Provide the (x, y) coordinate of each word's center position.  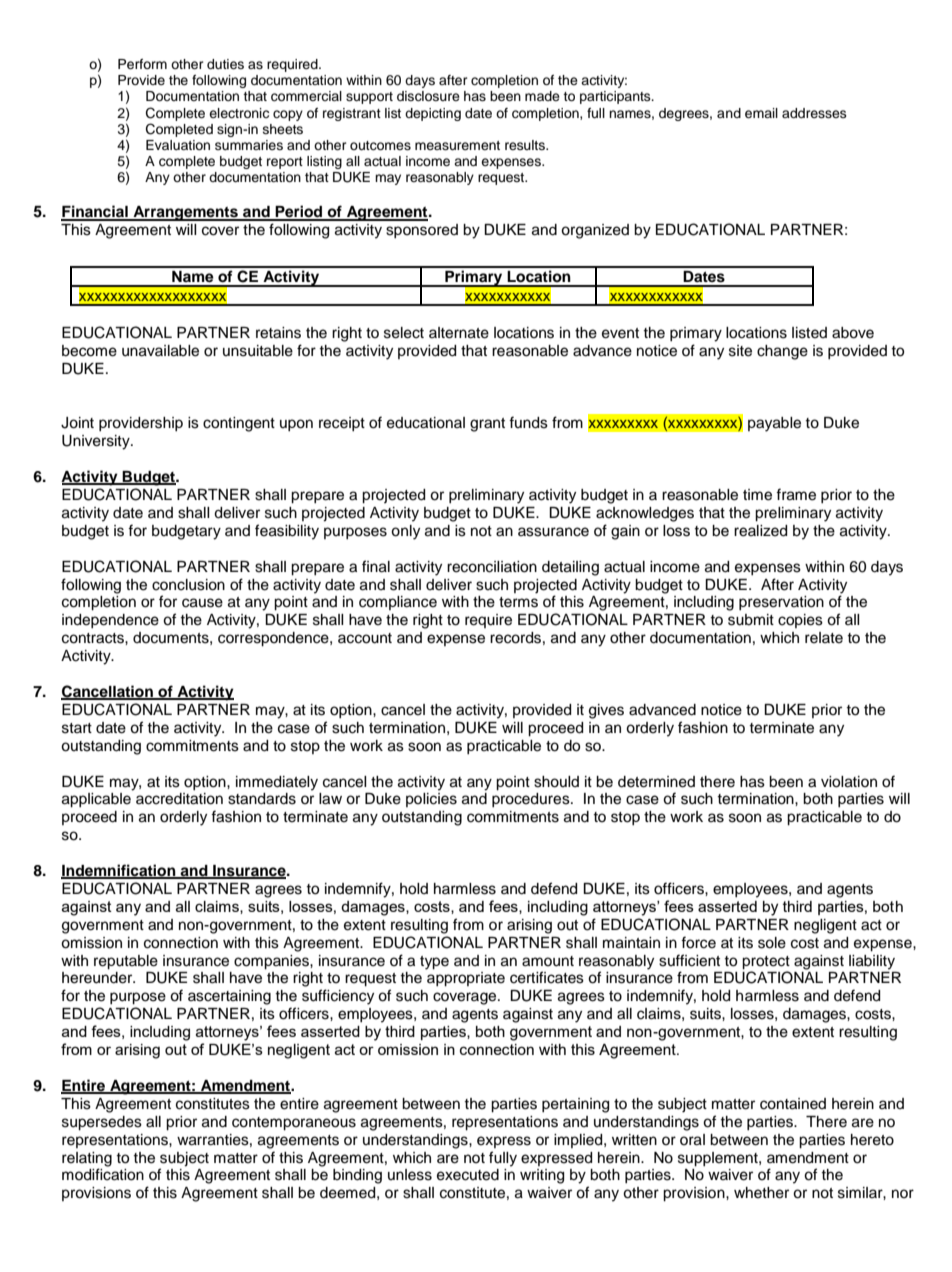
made (542, 96)
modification (103, 1174)
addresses (814, 113)
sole (772, 943)
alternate (459, 333)
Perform (142, 64)
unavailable (160, 351)
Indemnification (119, 871)
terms (518, 602)
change (782, 352)
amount (548, 961)
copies (800, 621)
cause (202, 603)
